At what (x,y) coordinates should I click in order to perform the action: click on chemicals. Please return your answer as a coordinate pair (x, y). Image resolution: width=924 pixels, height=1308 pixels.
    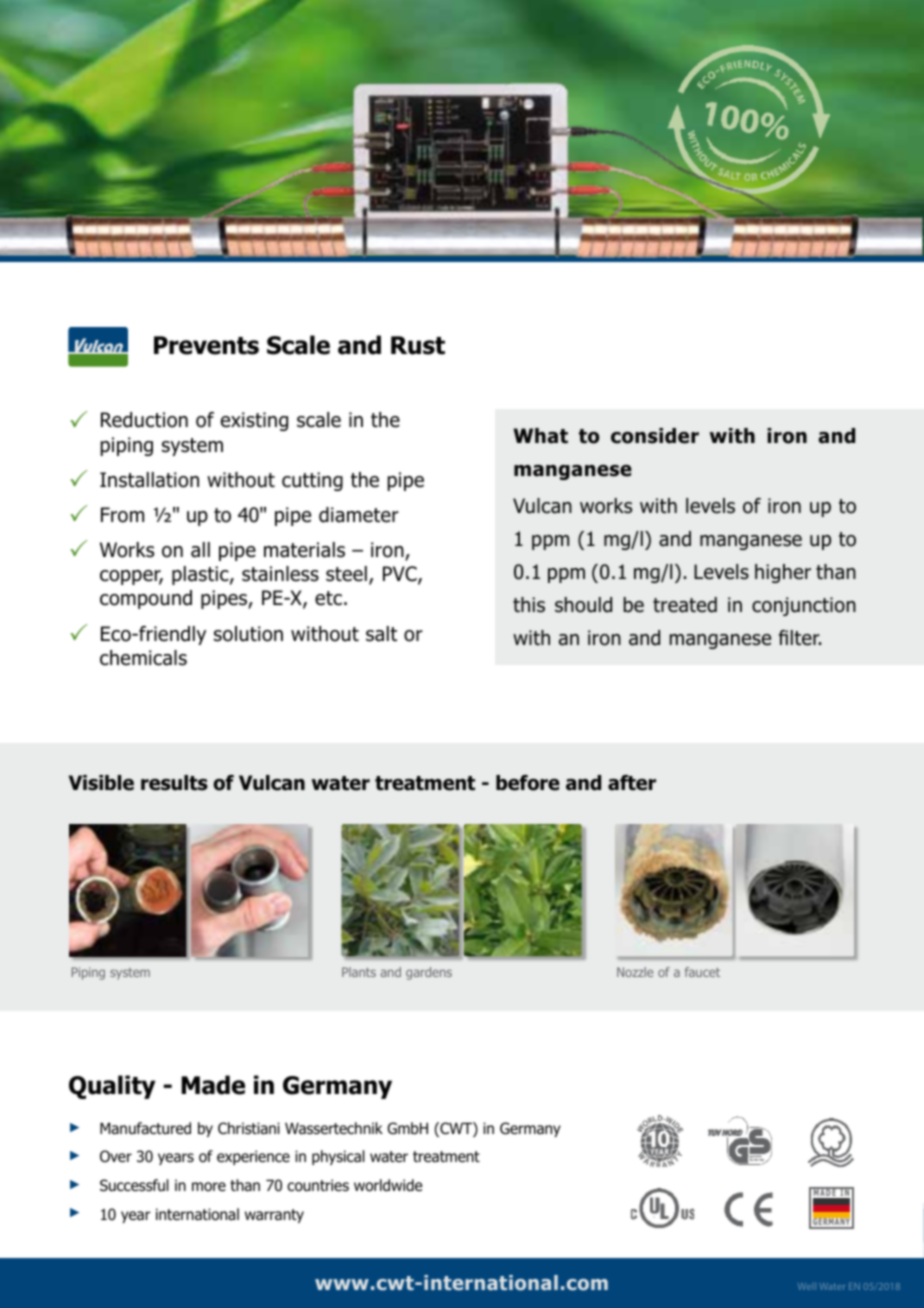
    Looking at the image, I should click on (143, 658).
